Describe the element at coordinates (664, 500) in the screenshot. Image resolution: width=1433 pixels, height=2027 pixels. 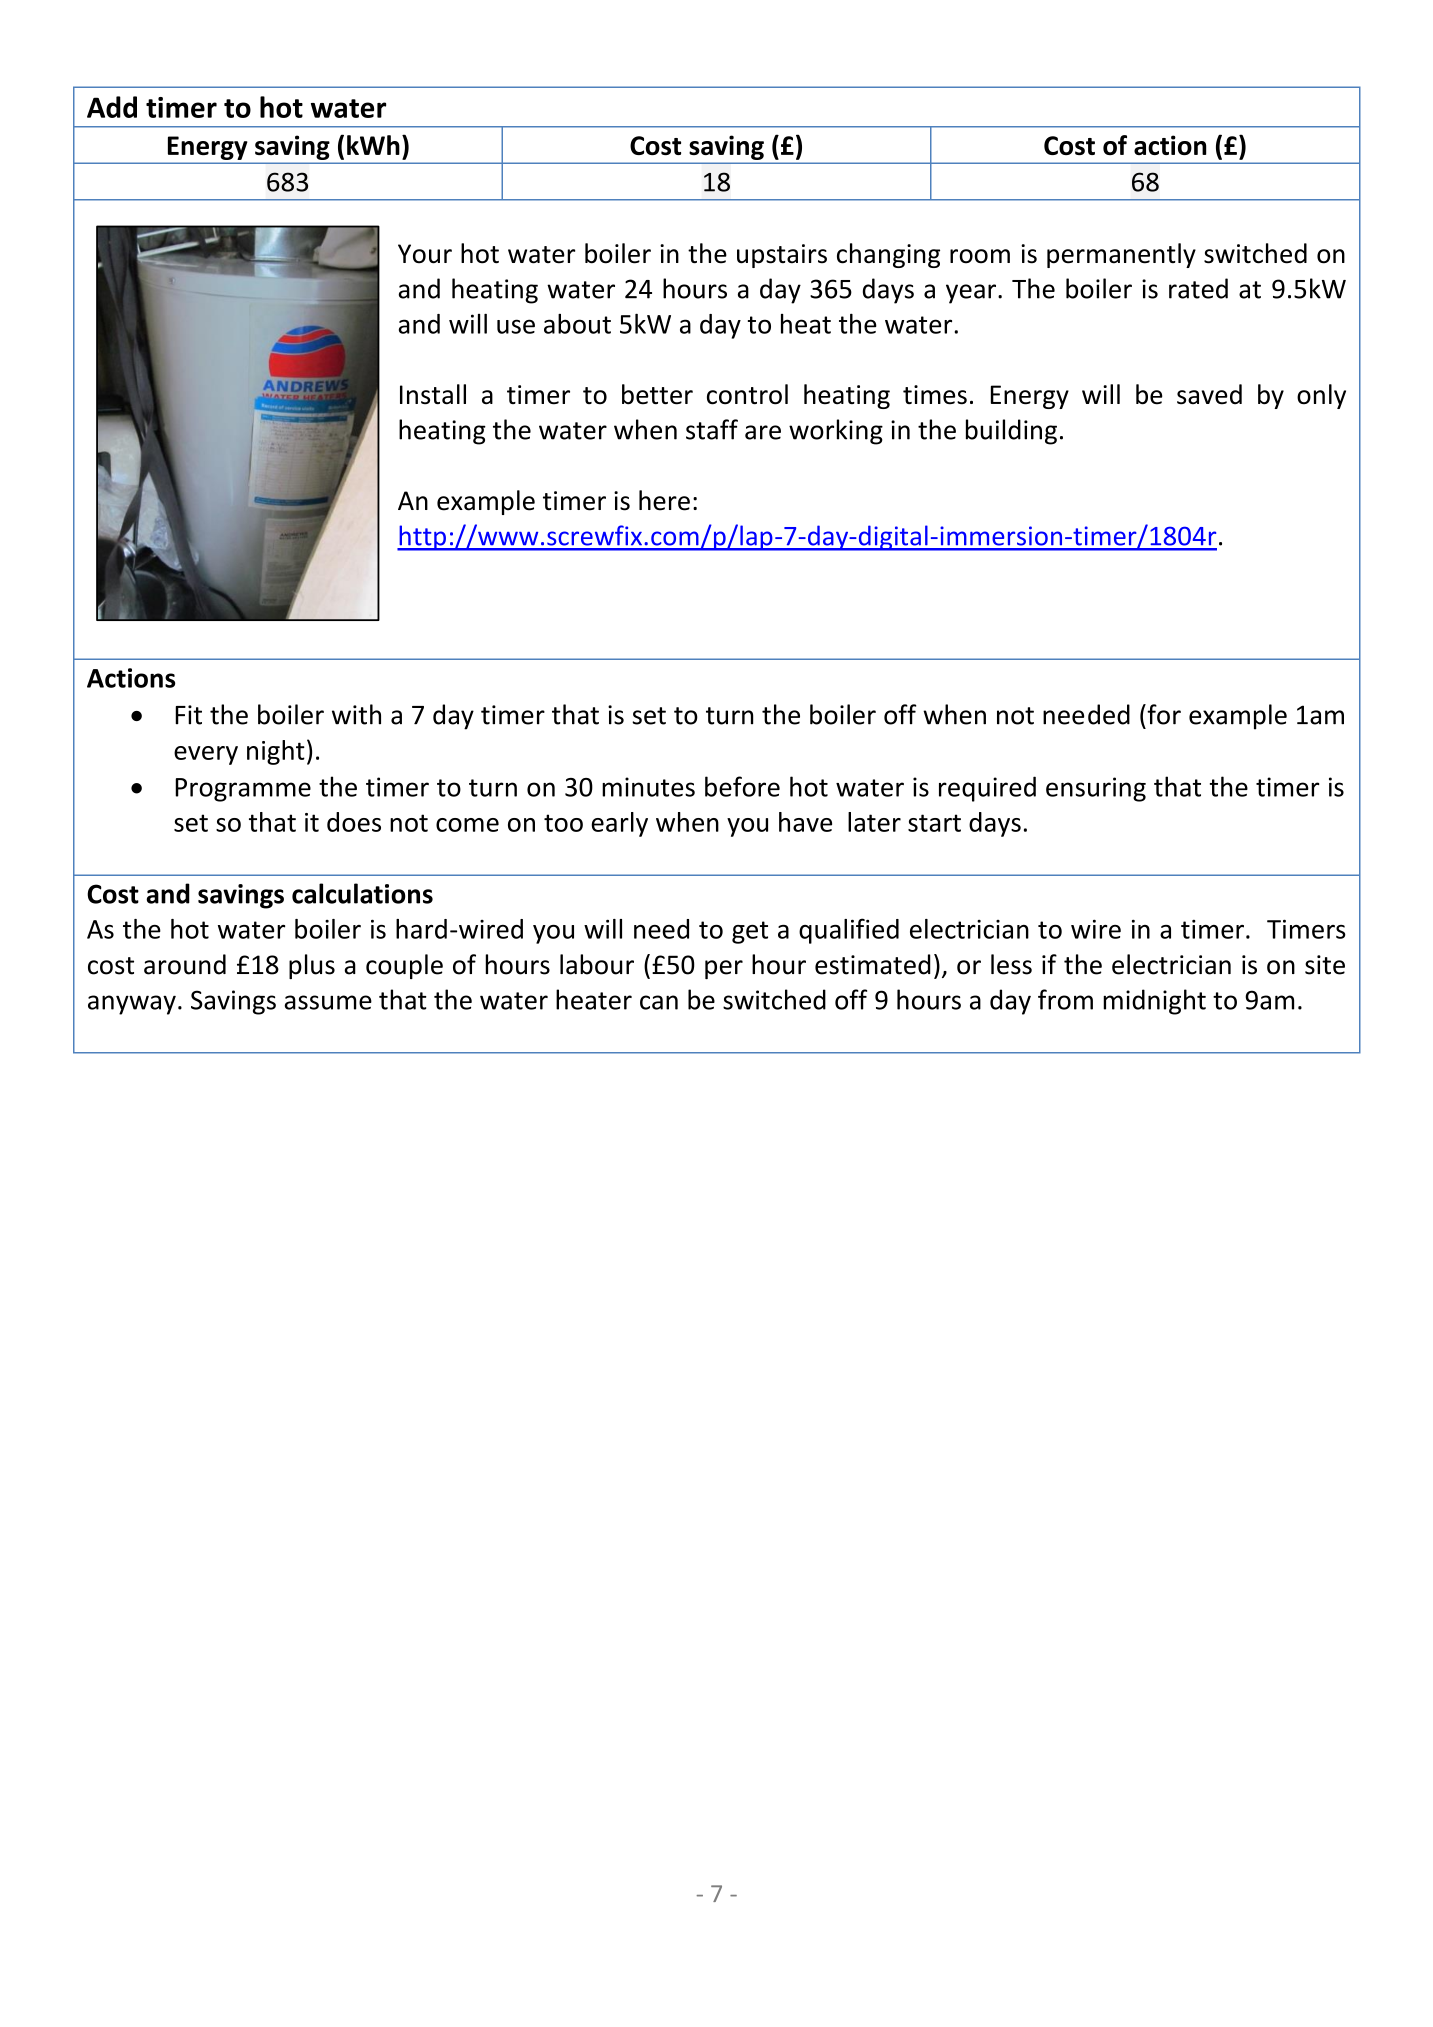
I see `here` at that location.
